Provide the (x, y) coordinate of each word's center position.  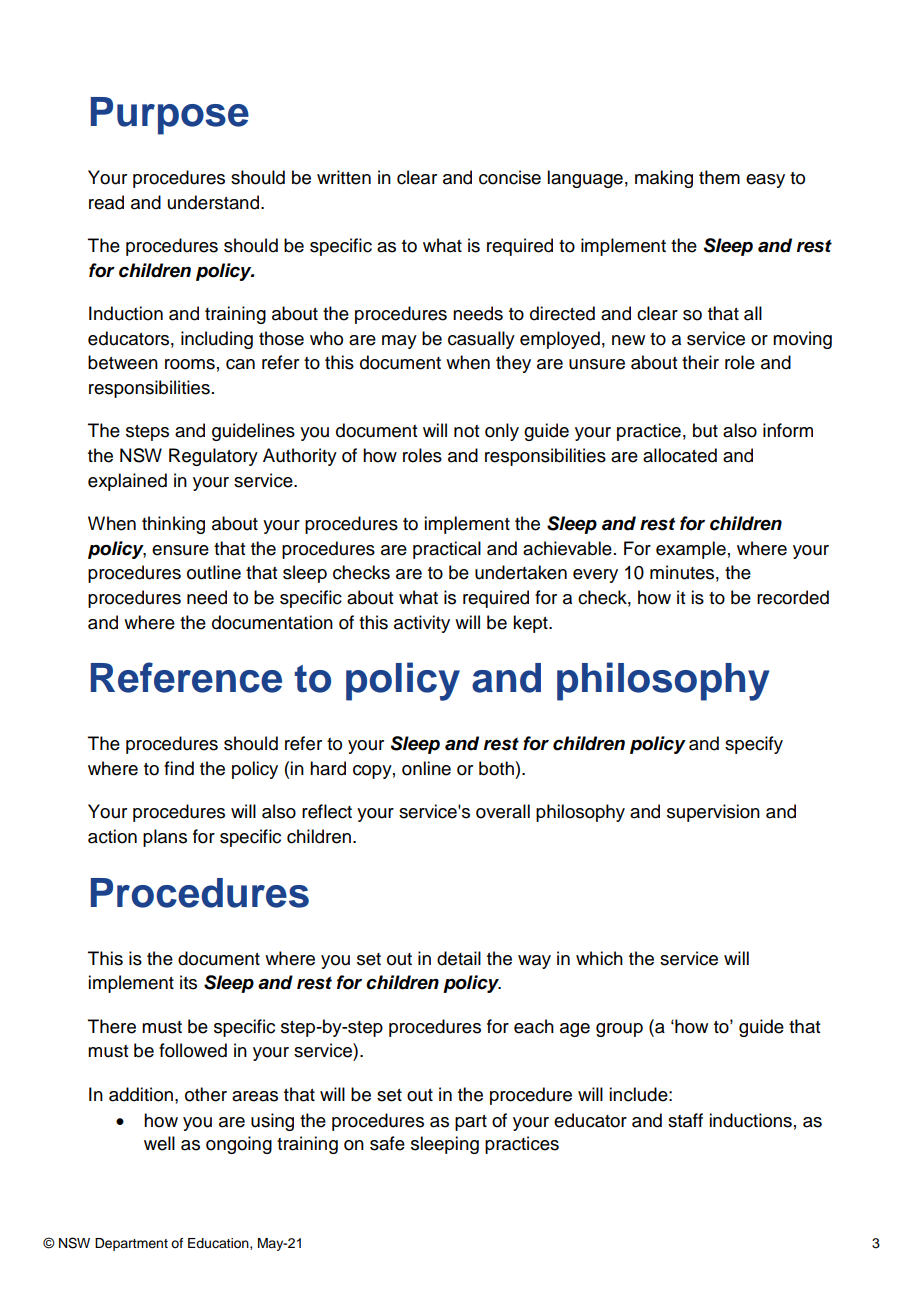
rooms (190, 364)
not (466, 431)
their (700, 362)
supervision (713, 813)
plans (165, 838)
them (719, 177)
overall (503, 811)
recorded (793, 597)
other (206, 1094)
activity (422, 624)
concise (510, 177)
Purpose (170, 116)
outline (214, 572)
